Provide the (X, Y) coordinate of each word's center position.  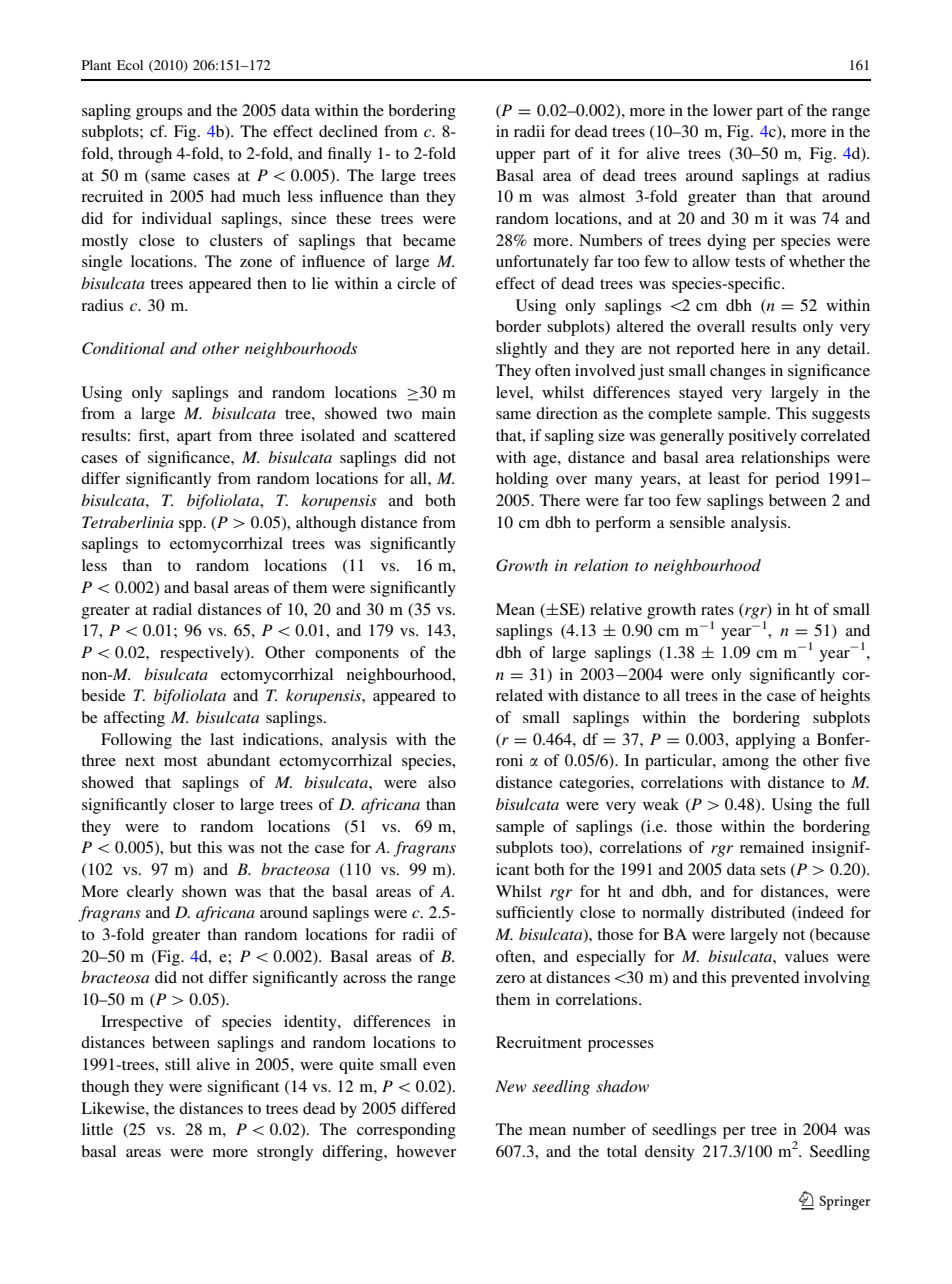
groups (159, 114)
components (357, 655)
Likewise (114, 1108)
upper (515, 157)
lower (732, 110)
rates (717, 610)
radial (172, 609)
